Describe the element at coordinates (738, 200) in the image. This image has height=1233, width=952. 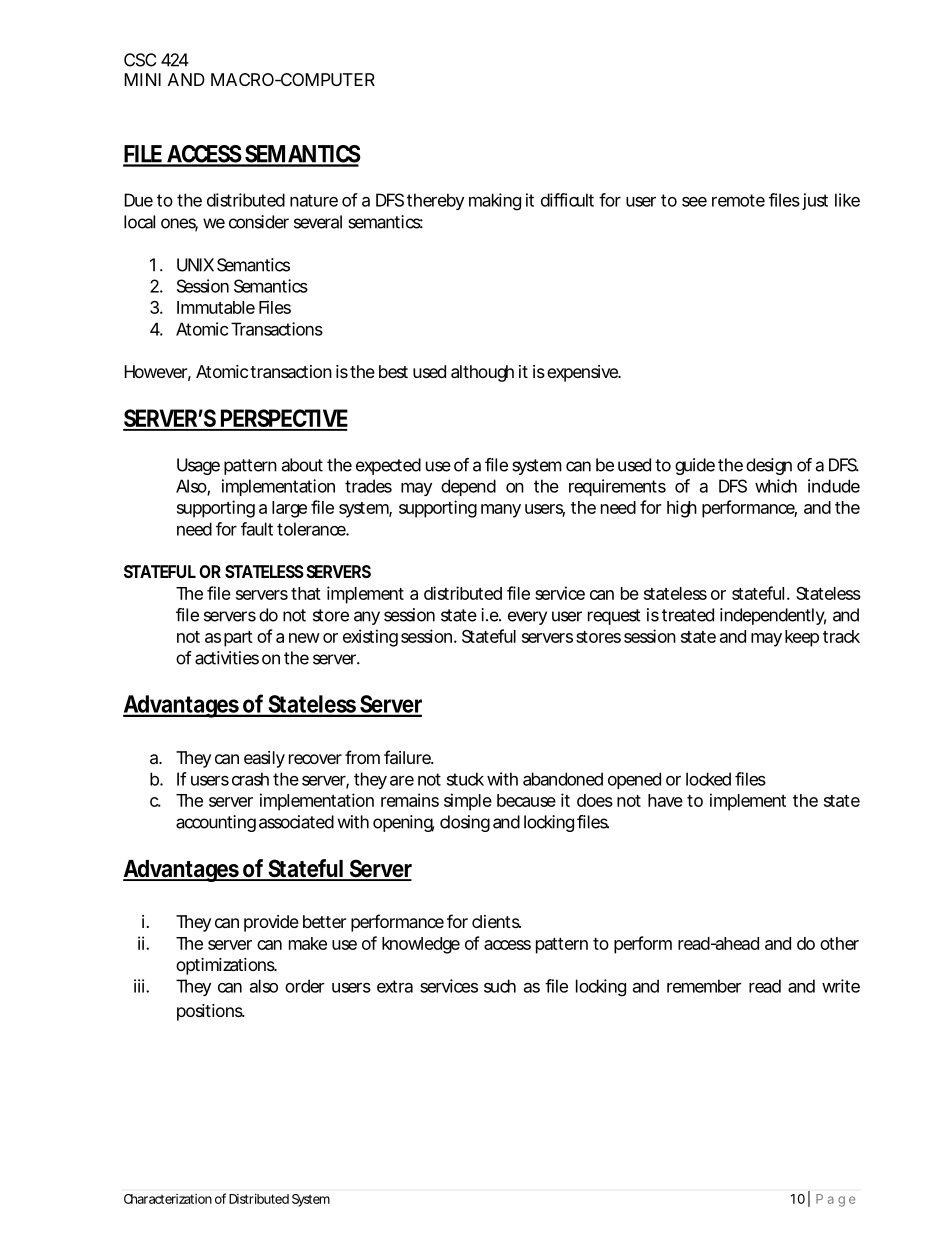
I see `remote` at that location.
